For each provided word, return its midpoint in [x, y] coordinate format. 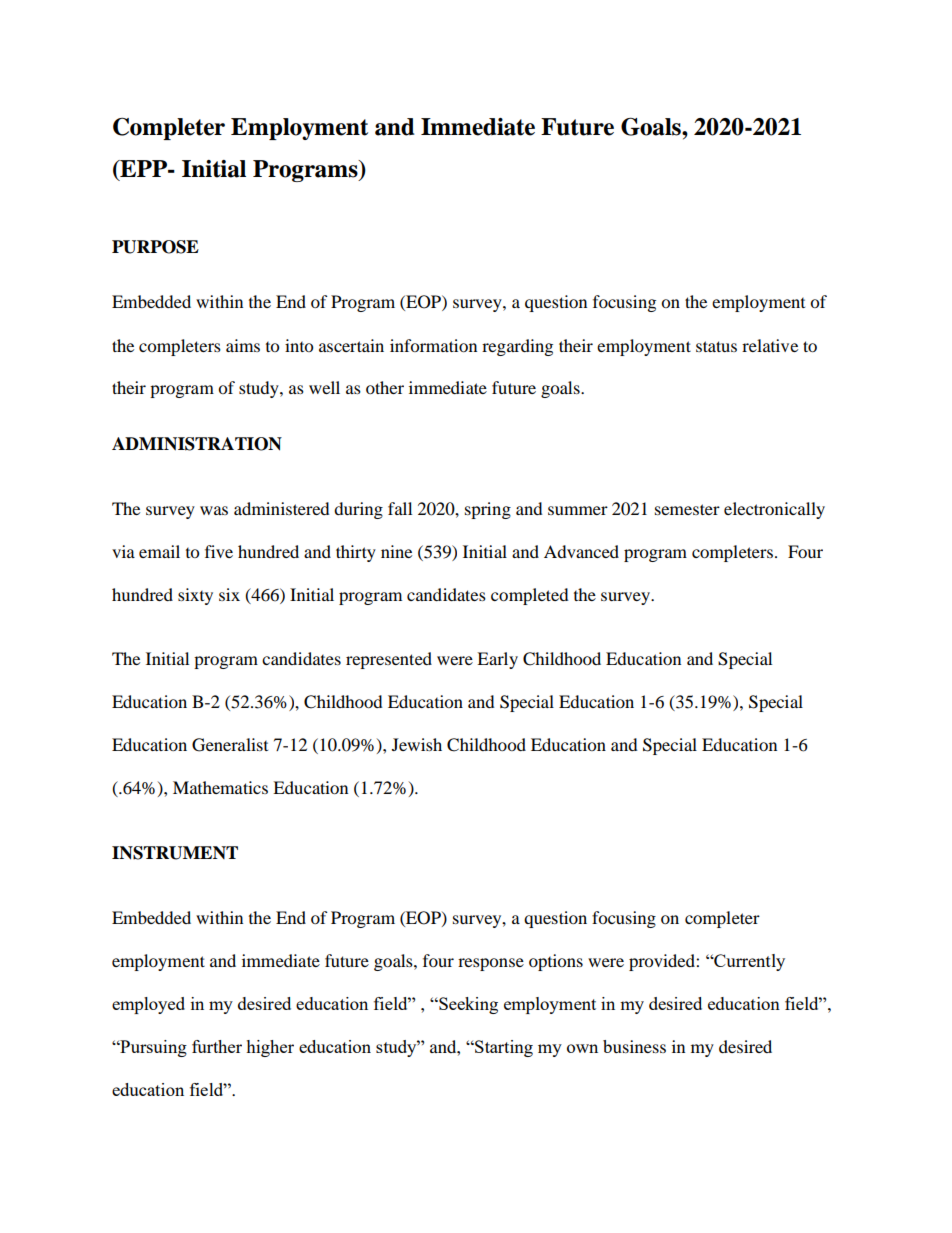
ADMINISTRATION [197, 444]
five [219, 551]
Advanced [581, 551]
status [716, 346]
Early [497, 660]
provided [663, 962]
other [385, 387]
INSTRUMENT [175, 853]
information [433, 345]
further [217, 1046]
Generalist [230, 745]
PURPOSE [155, 247]
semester [687, 509]
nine [396, 551]
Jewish [417, 744]
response [491, 964]
